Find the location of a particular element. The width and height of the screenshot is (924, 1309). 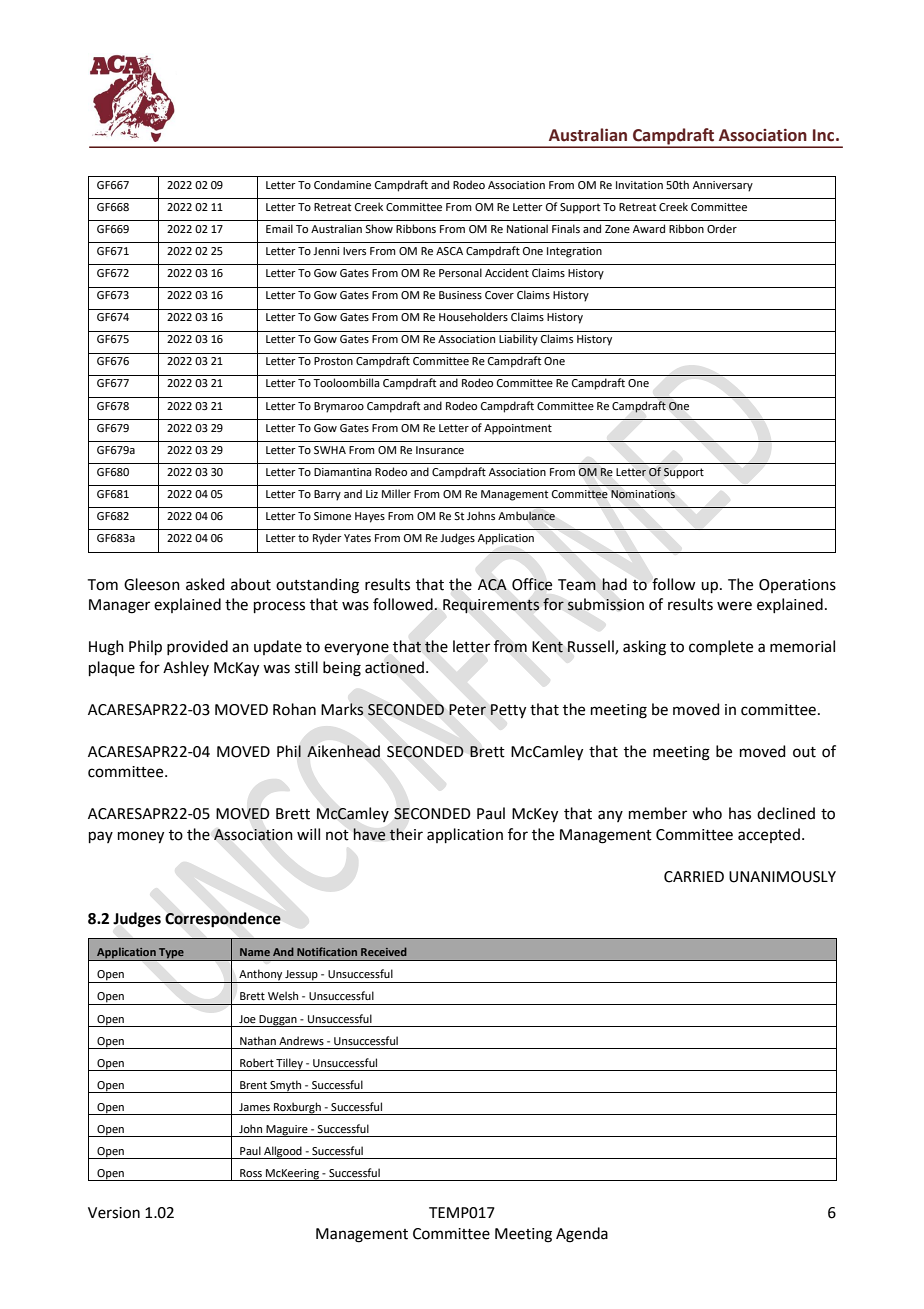

Order is located at coordinates (722, 228).
